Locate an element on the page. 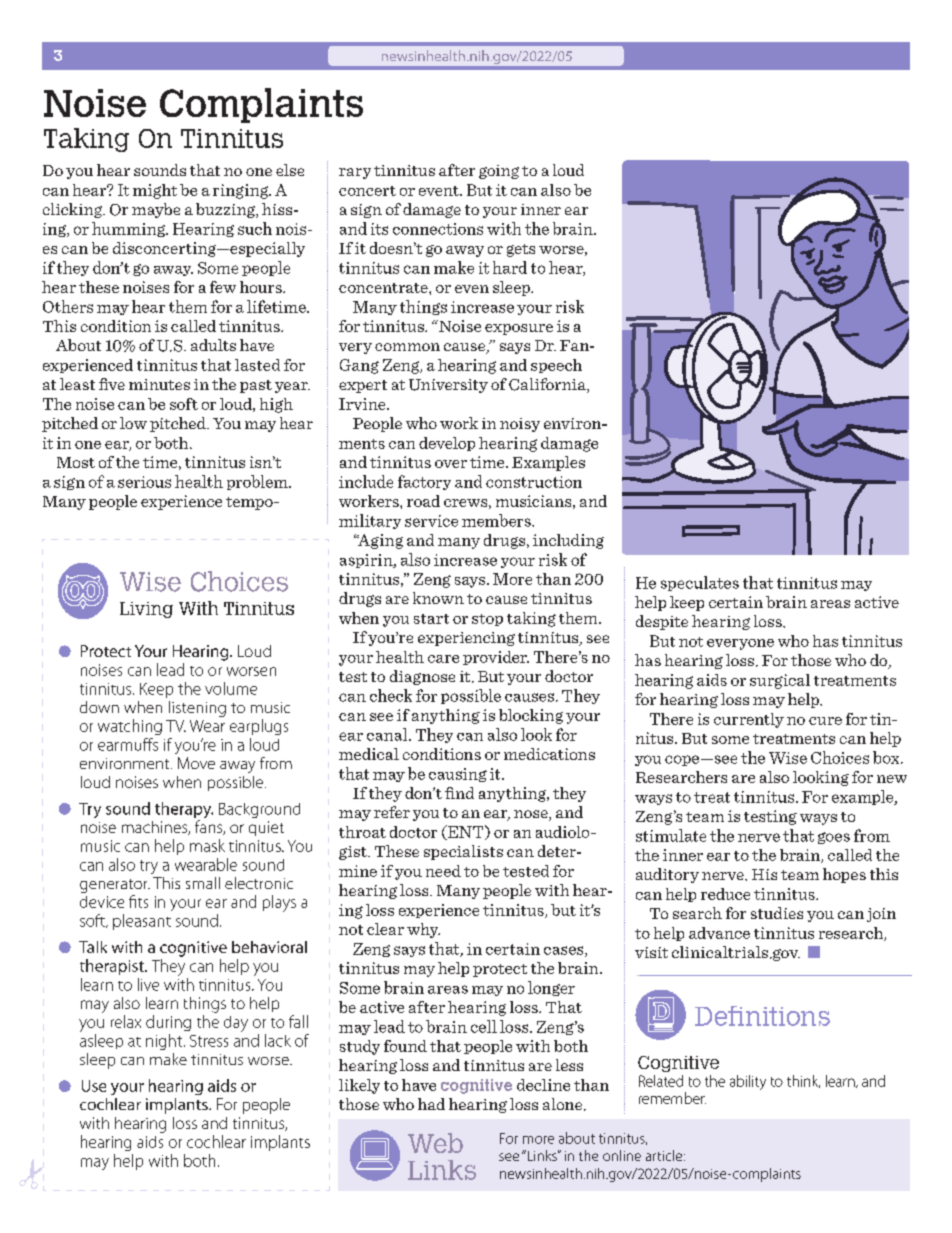  surgical is located at coordinates (780, 681).
